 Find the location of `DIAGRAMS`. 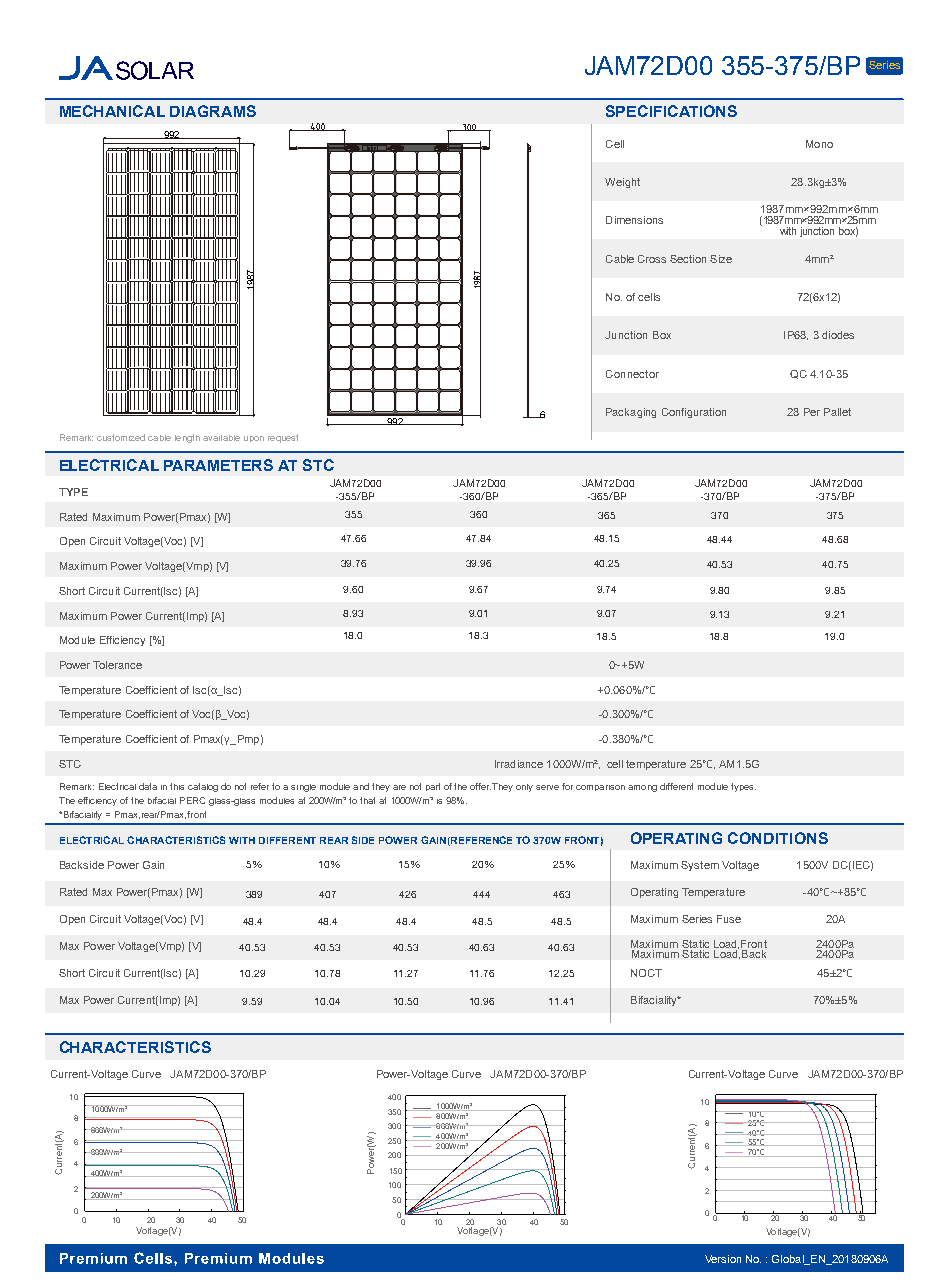

DIAGRAMS is located at coordinates (213, 111).
